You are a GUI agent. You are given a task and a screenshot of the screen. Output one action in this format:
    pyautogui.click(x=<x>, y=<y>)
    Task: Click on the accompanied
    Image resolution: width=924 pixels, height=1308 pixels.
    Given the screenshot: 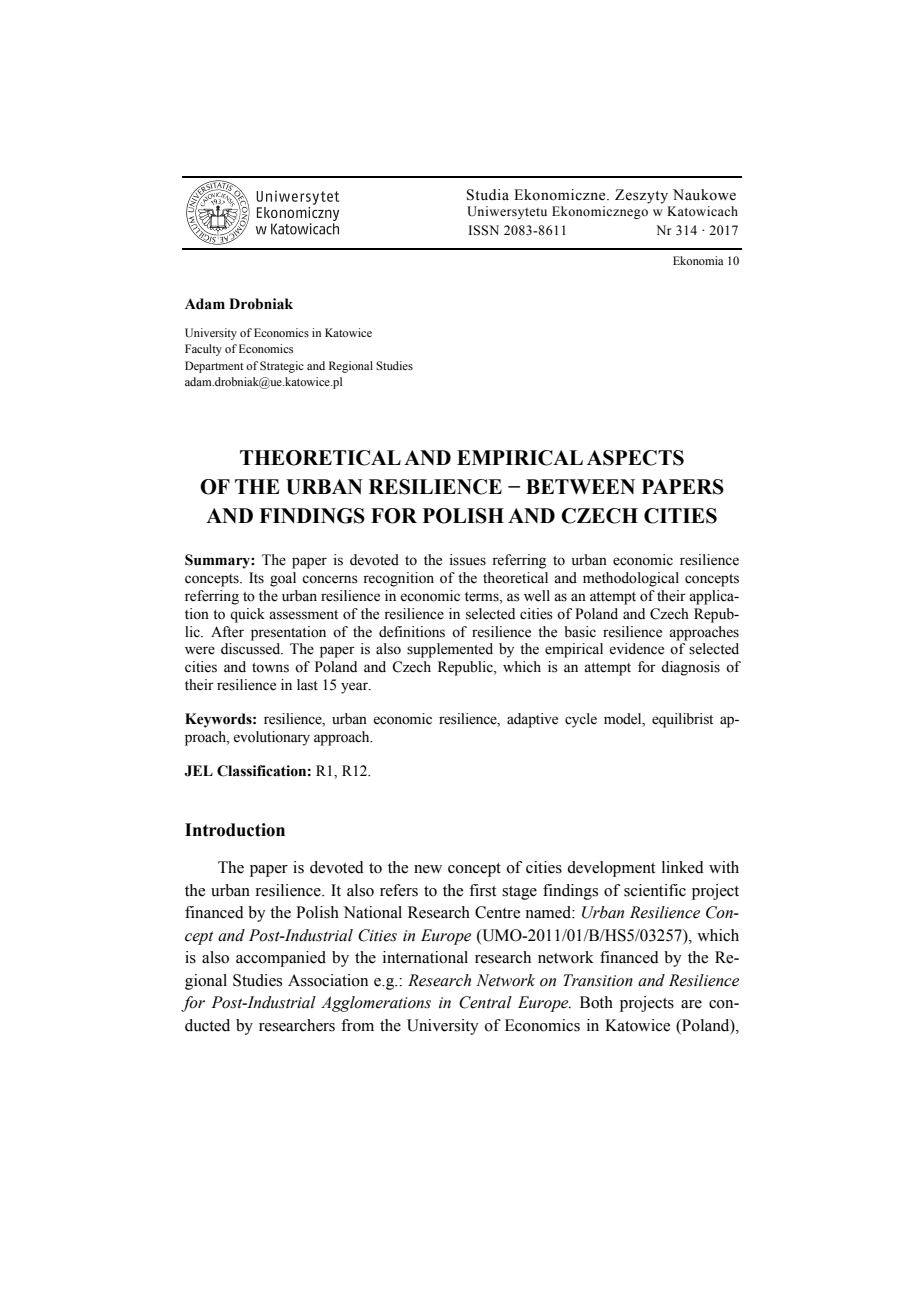 What is the action you would take?
    pyautogui.click(x=281, y=959)
